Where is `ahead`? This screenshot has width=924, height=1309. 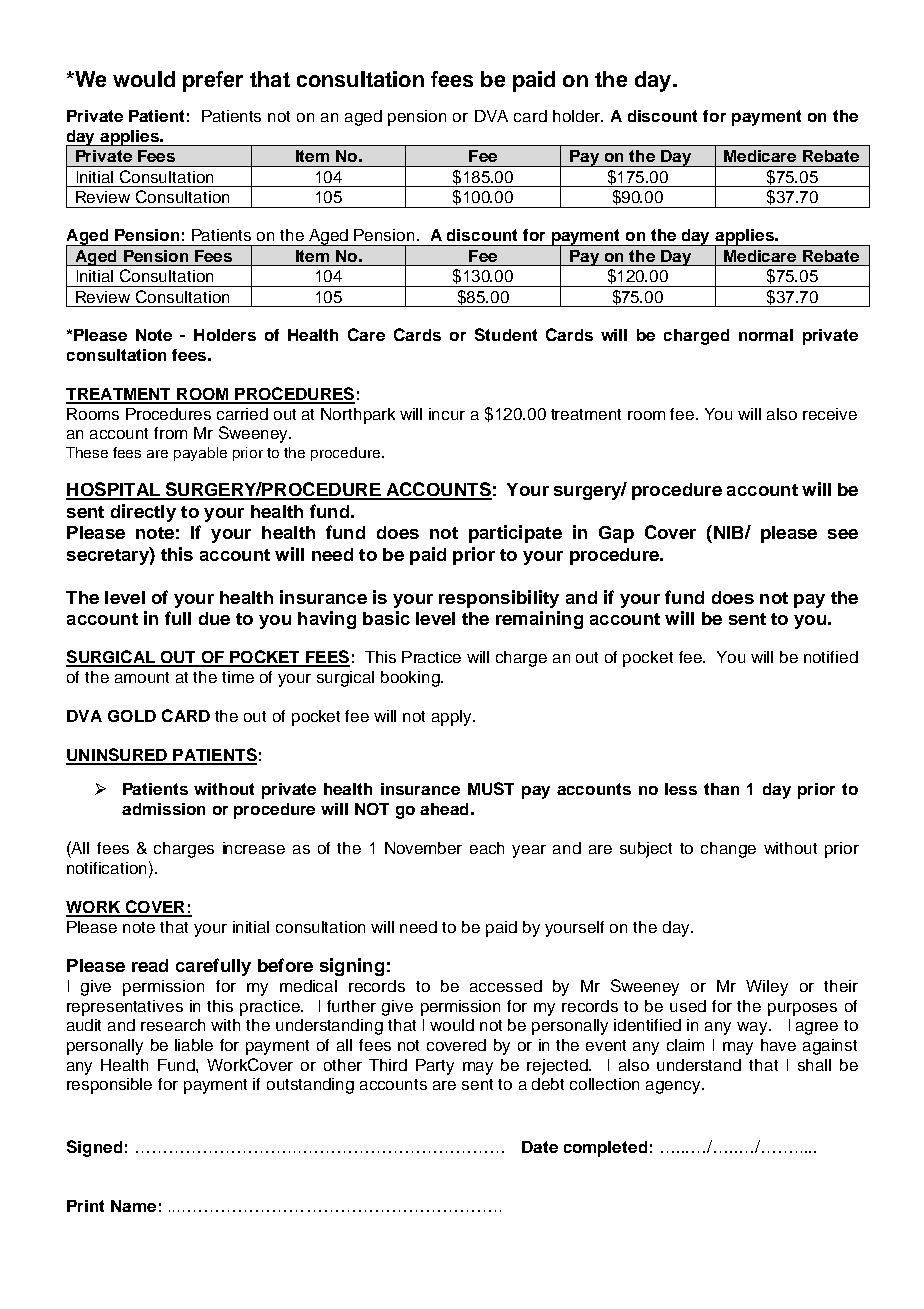
ahead is located at coordinates (444, 809).
